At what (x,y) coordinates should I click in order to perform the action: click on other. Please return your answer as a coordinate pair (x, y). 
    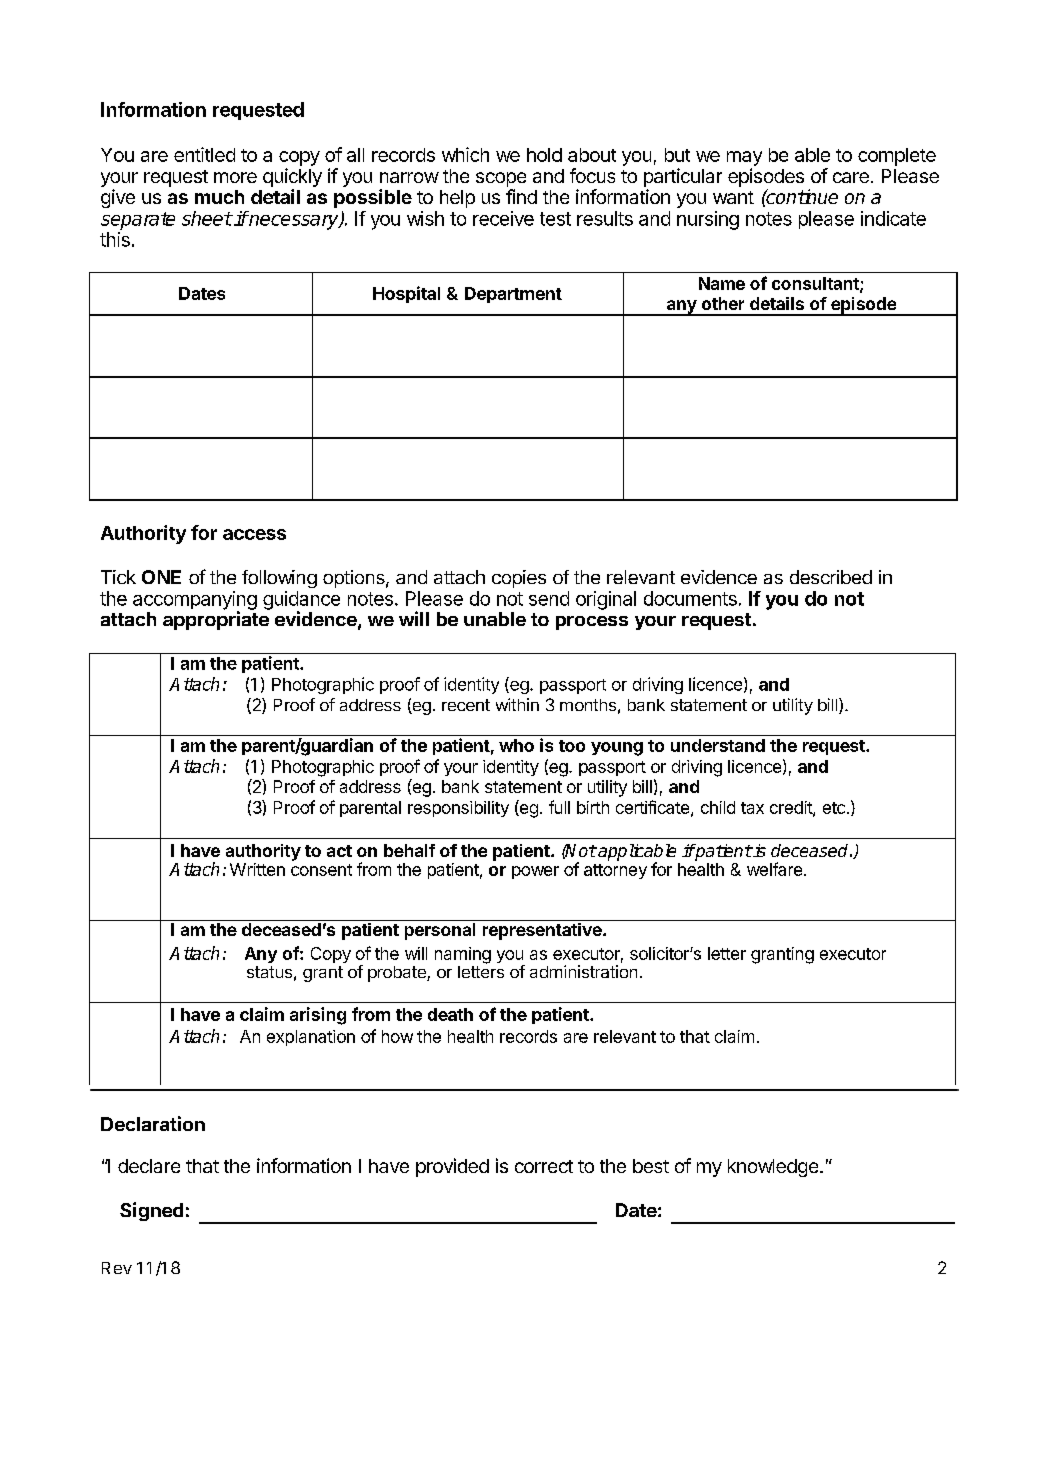
    Looking at the image, I should click on (723, 303).
